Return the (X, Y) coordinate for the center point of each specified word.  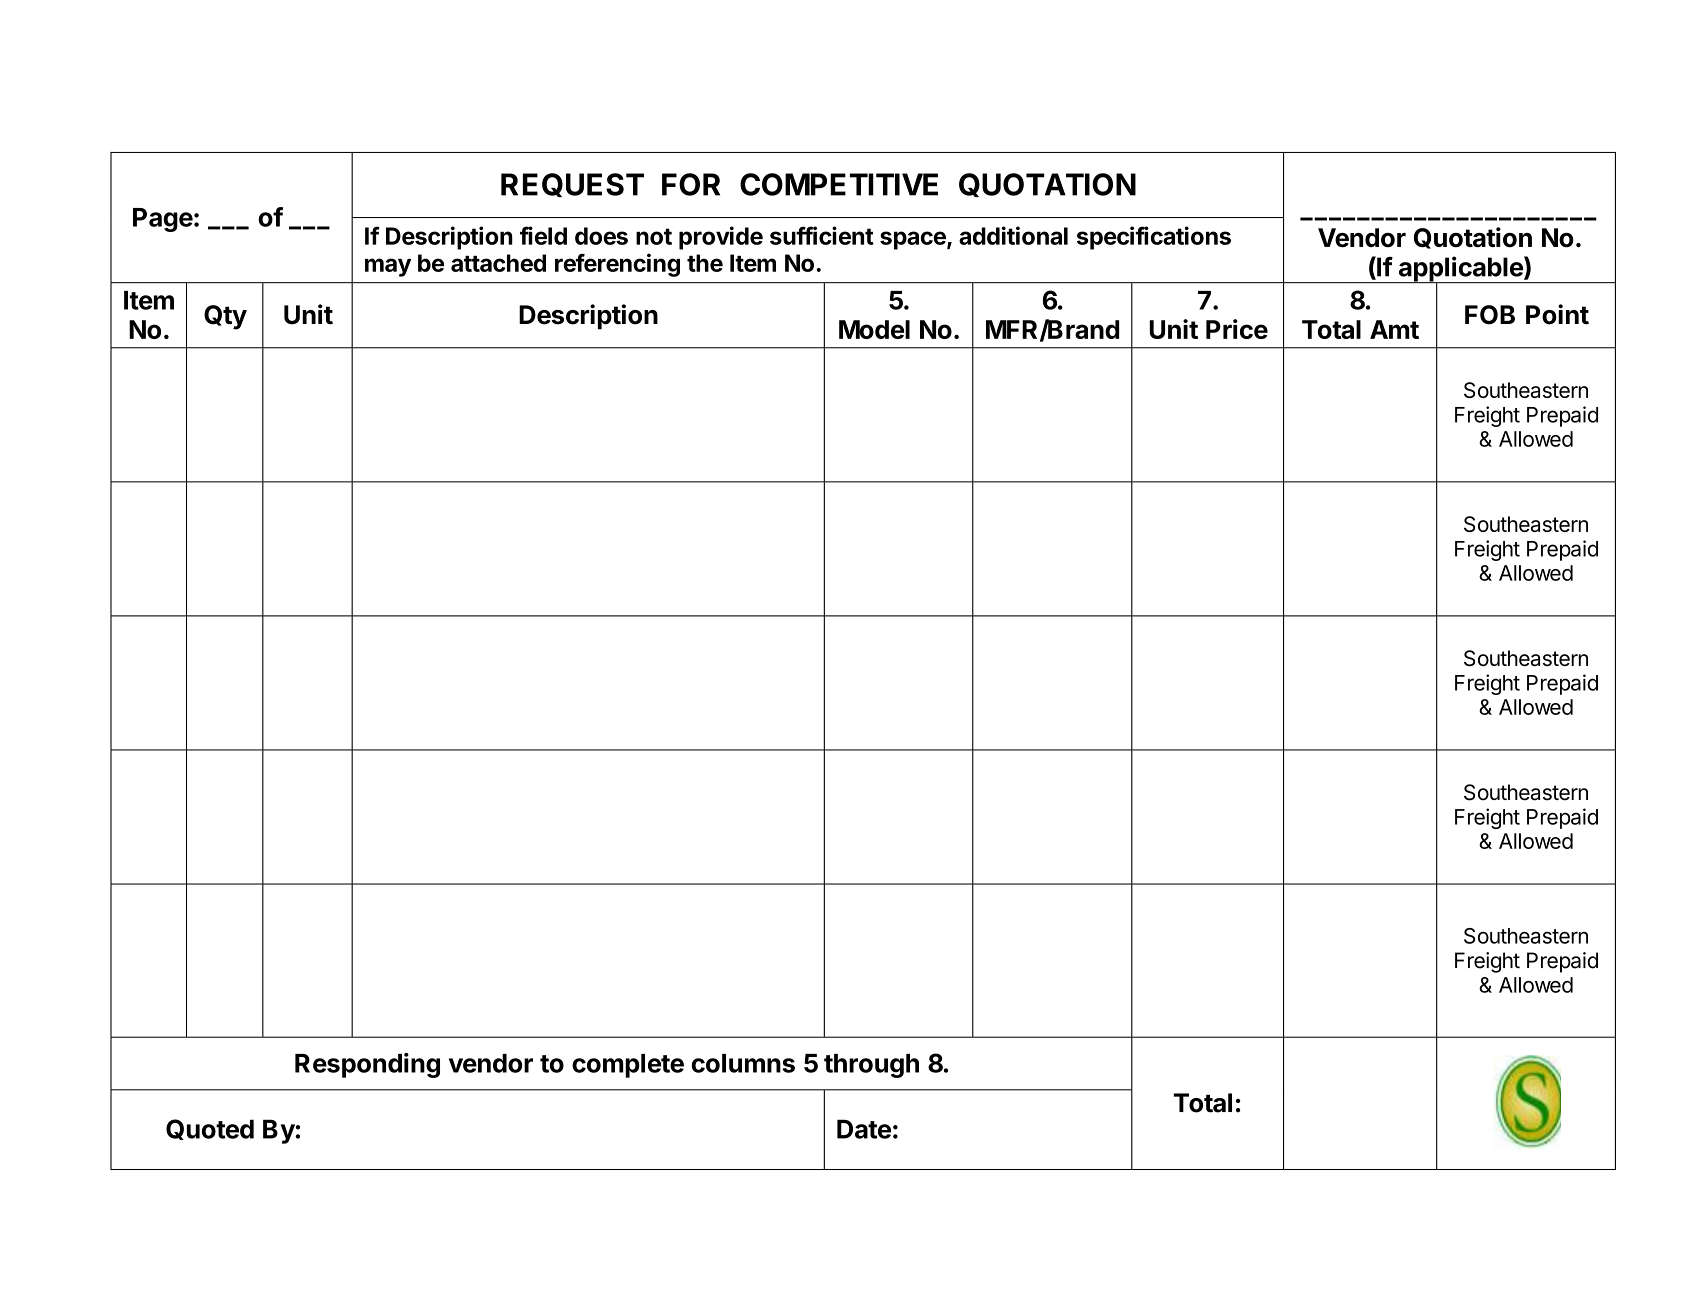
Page (163, 220)
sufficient (822, 235)
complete (628, 1066)
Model (874, 329)
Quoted (210, 1129)
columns (743, 1063)
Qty (225, 317)
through (871, 1066)
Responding (367, 1065)
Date (864, 1129)
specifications (1154, 238)
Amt (1394, 329)
